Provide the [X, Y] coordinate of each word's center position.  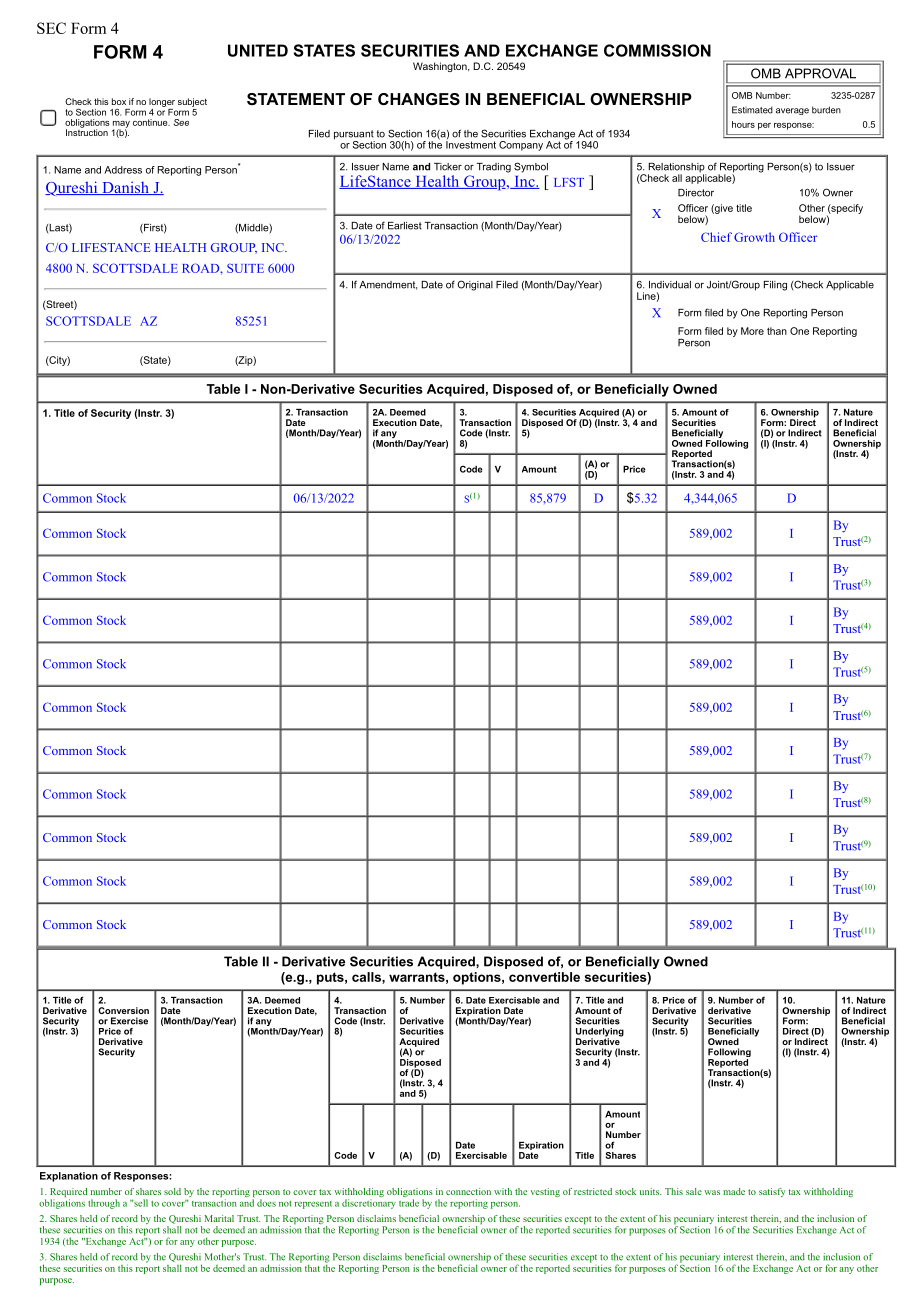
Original [475, 285]
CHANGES [419, 99]
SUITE [245, 268]
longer [162, 102]
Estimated [752, 110]
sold [172, 1191]
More [752, 331]
